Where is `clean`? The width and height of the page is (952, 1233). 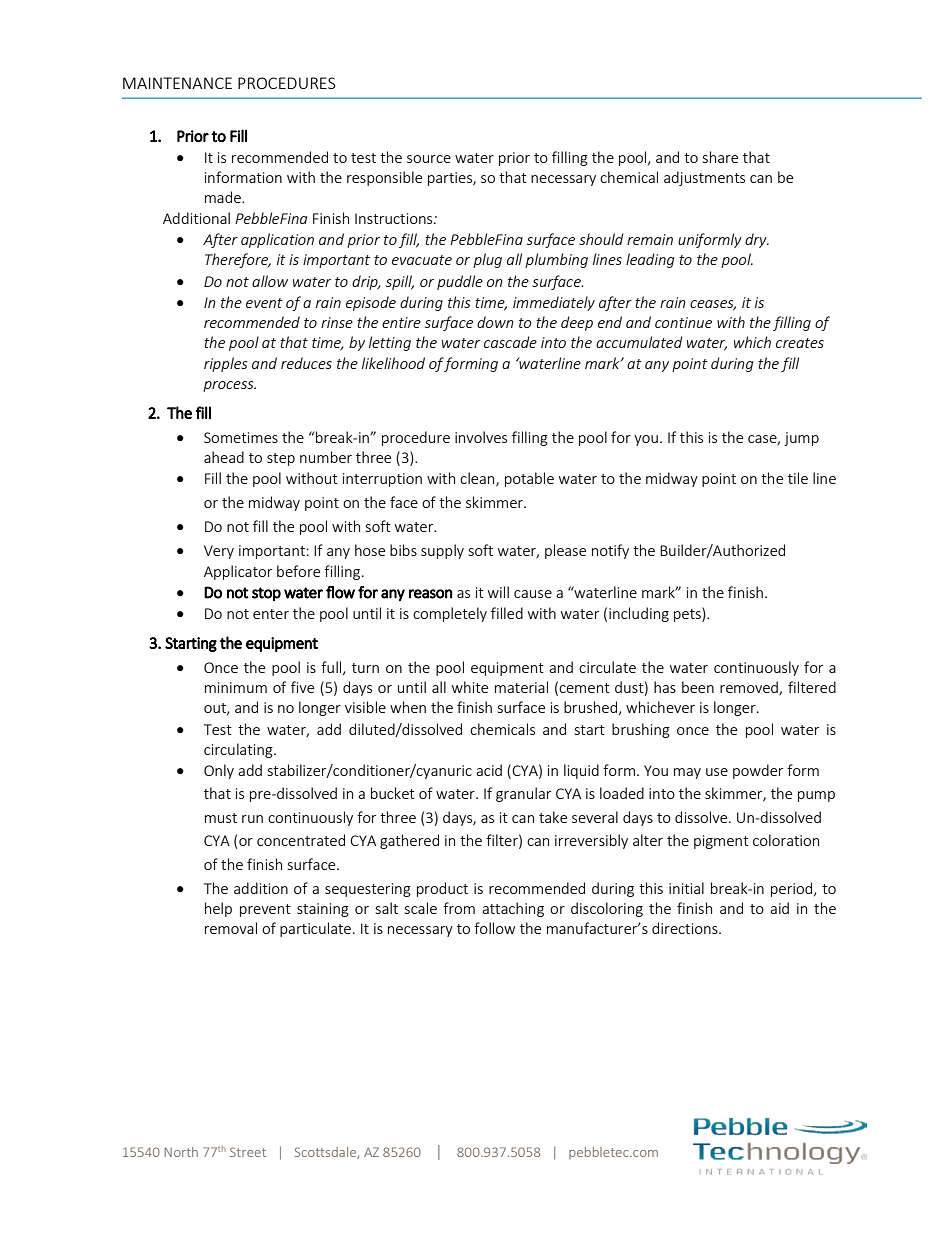 clean is located at coordinates (478, 479).
